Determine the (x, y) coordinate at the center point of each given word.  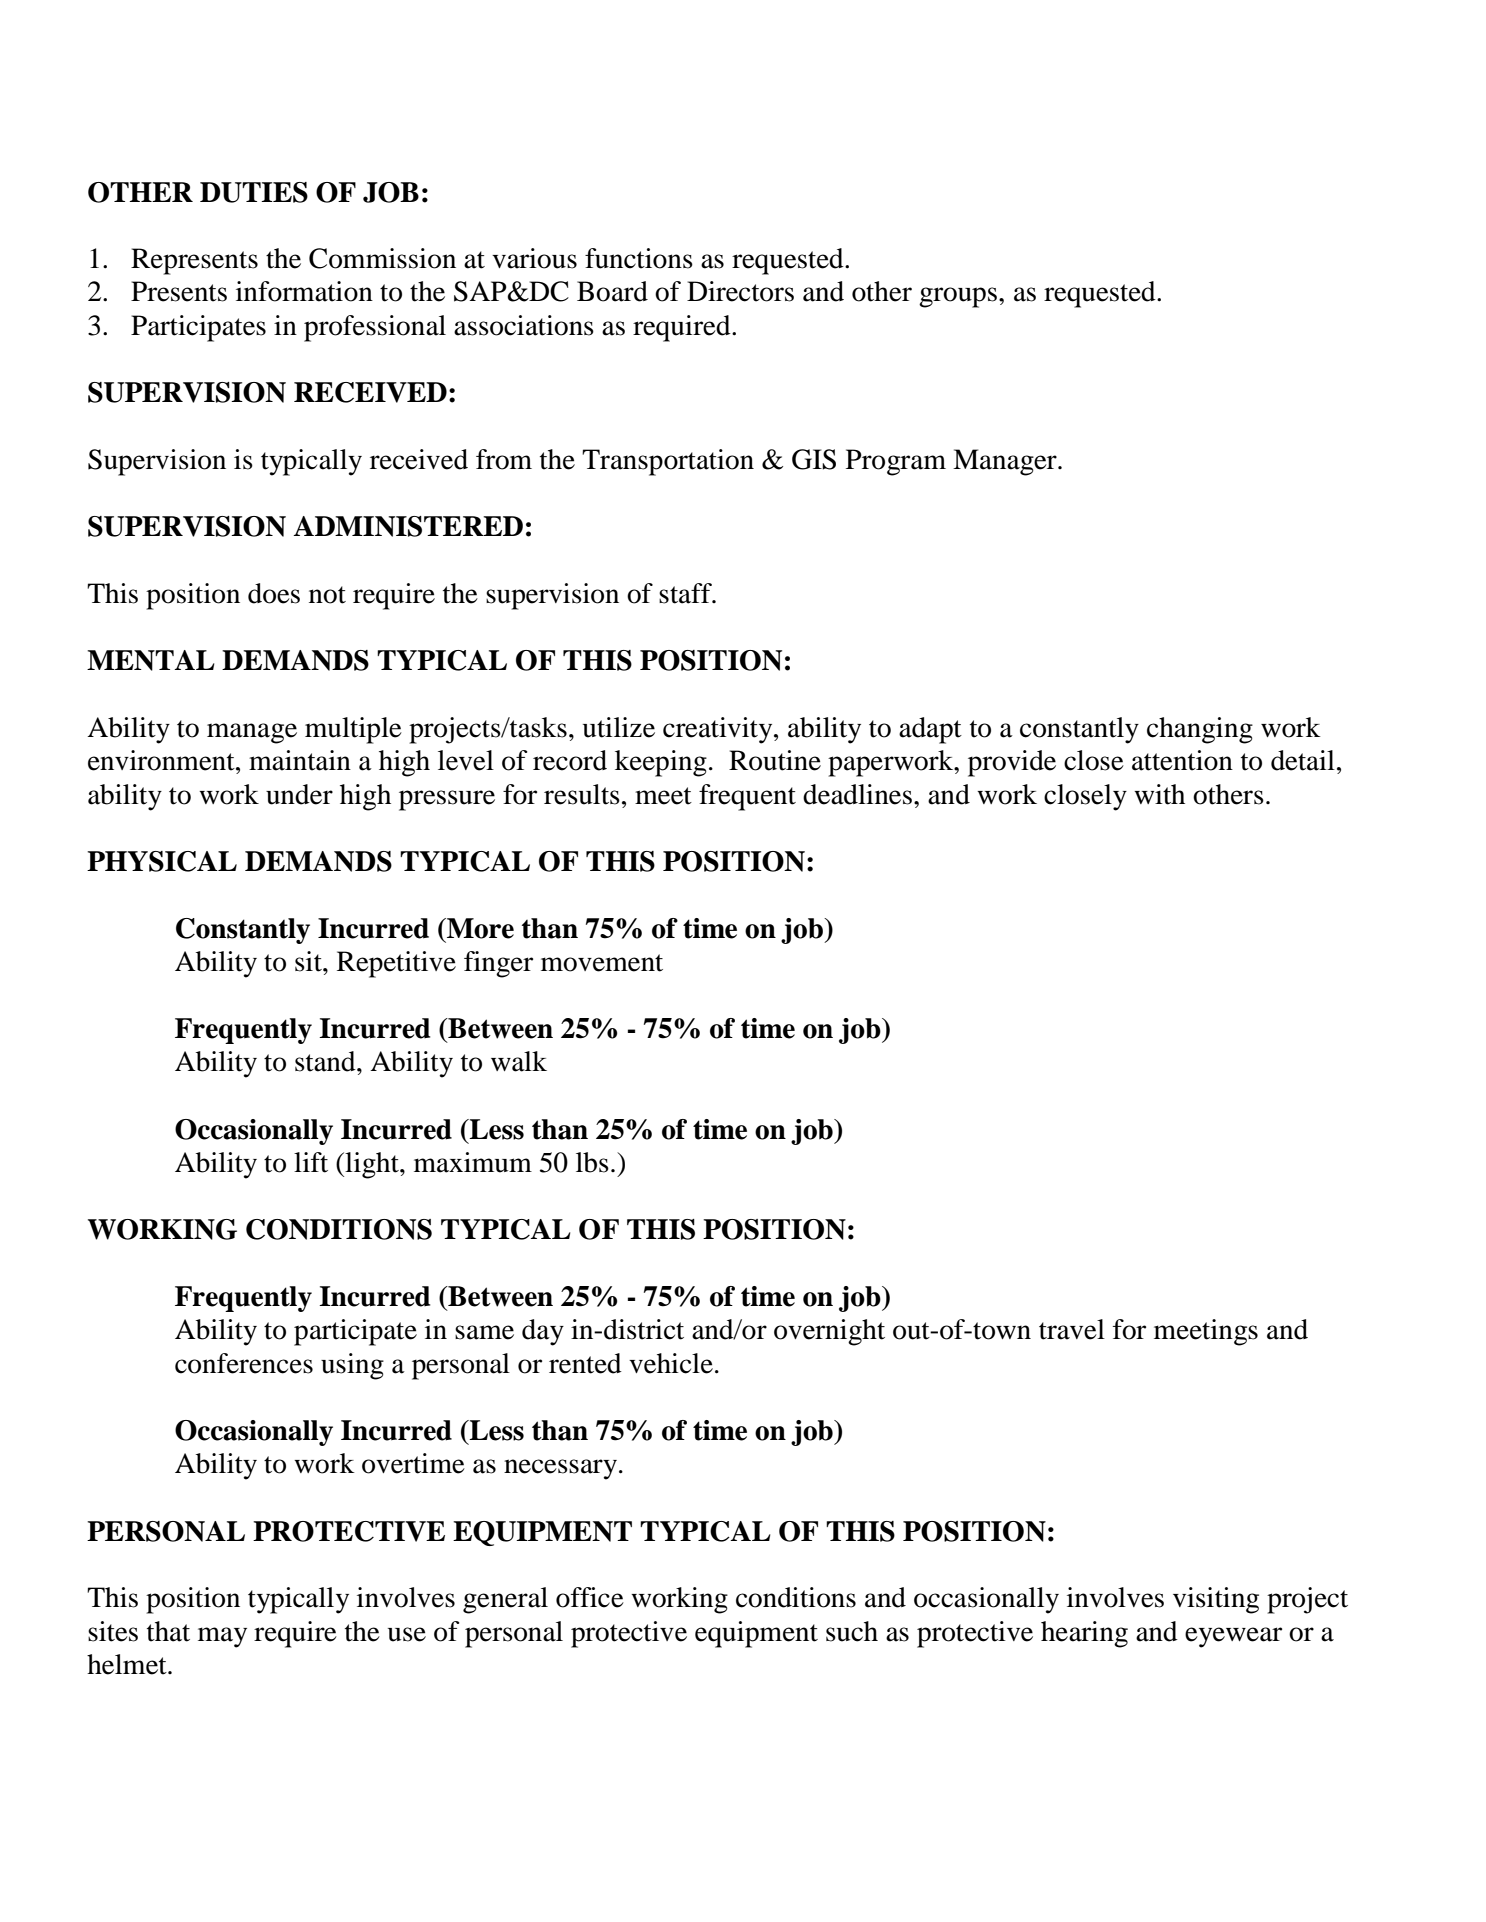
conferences (244, 1363)
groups (958, 297)
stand (326, 1061)
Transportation (668, 462)
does (274, 593)
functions (639, 258)
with (1159, 794)
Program (896, 462)
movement (602, 963)
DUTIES (254, 192)
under (299, 794)
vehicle (671, 1363)
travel (1072, 1329)
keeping (661, 763)
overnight (829, 1332)
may (222, 1637)
